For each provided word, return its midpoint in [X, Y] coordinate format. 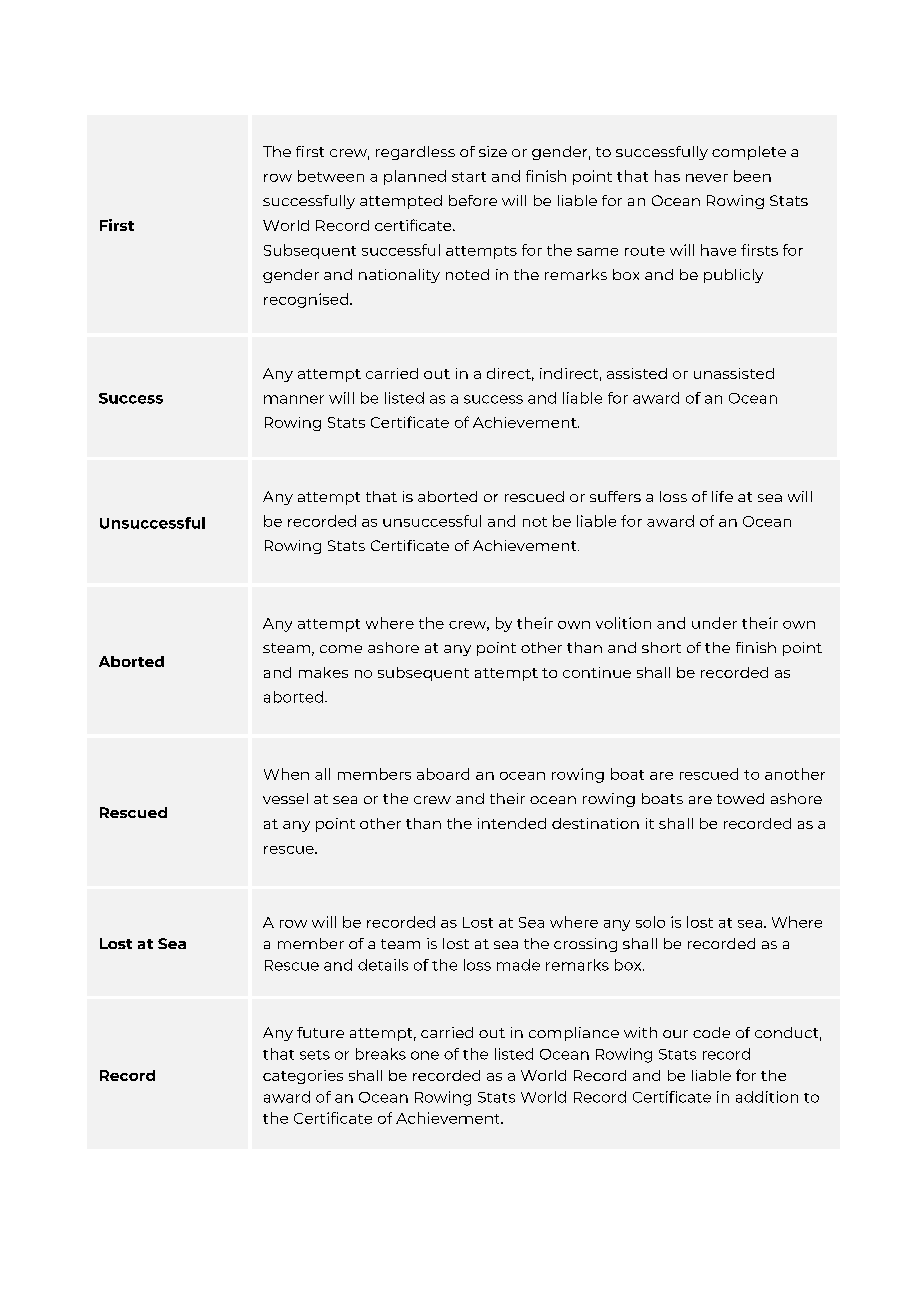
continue [597, 672]
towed [740, 798]
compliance [574, 1034]
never [707, 178]
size [493, 151]
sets [315, 1055]
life [722, 496]
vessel [285, 798]
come [341, 649]
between [331, 176]
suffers [615, 496]
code [711, 1032]
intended [512, 823]
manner [294, 399]
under [714, 623]
